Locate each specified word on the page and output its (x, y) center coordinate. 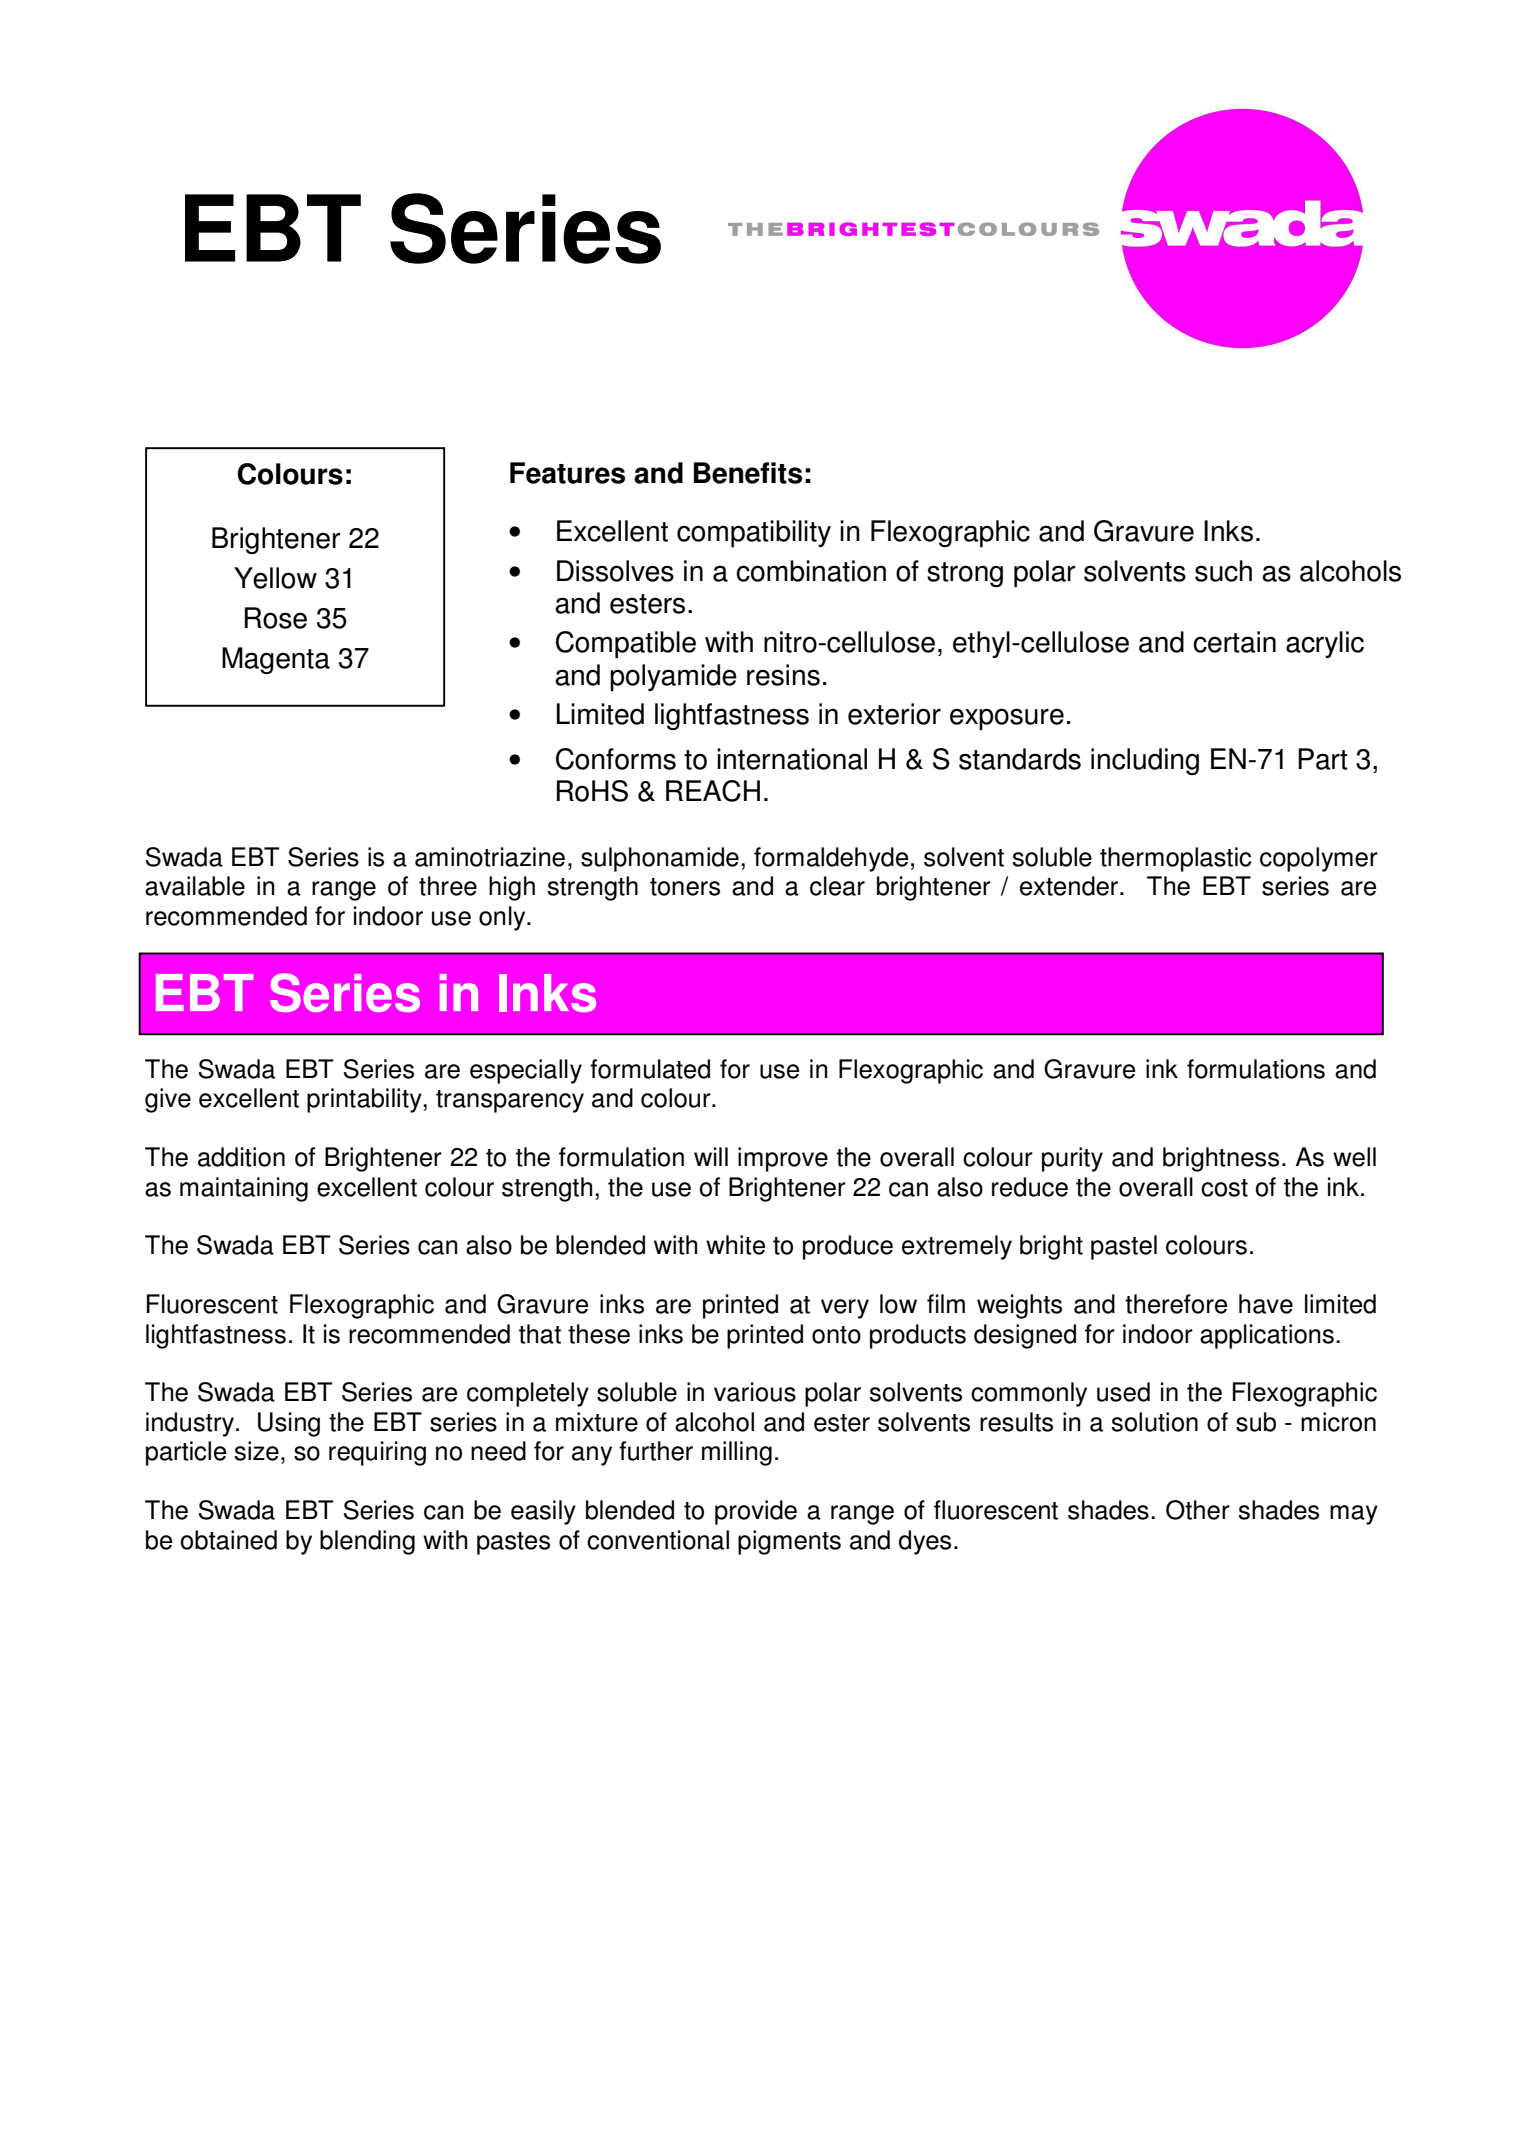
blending (367, 1542)
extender (1070, 886)
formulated (650, 1069)
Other (1198, 1510)
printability (365, 1100)
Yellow (275, 578)
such (1223, 571)
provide (756, 1512)
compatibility (754, 533)
